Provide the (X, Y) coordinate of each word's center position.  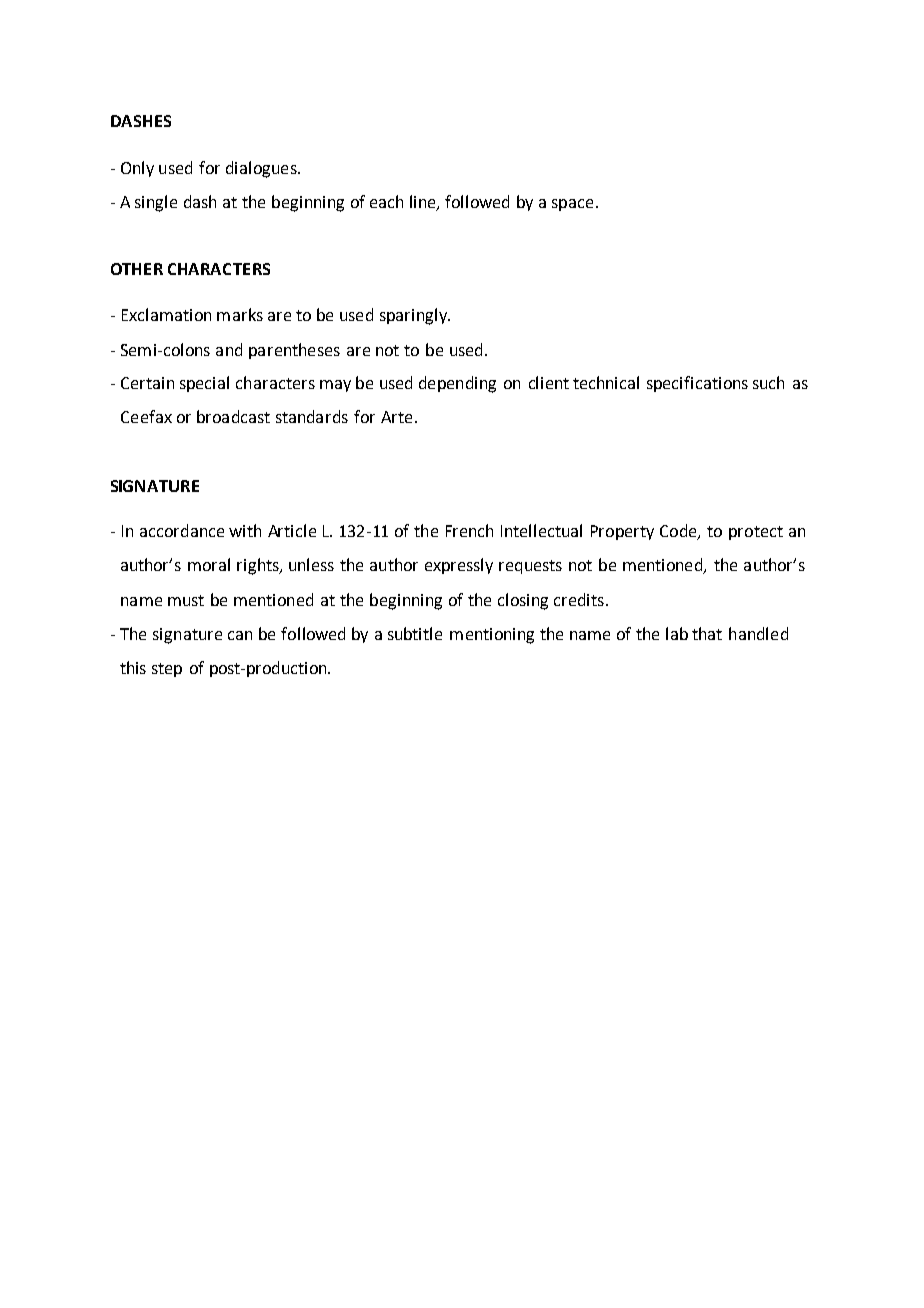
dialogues (262, 169)
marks (240, 314)
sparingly (415, 316)
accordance (182, 530)
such (768, 382)
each (386, 201)
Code (679, 532)
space (572, 205)
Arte (396, 417)
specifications (697, 384)
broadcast (233, 416)
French (469, 530)
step (167, 670)
